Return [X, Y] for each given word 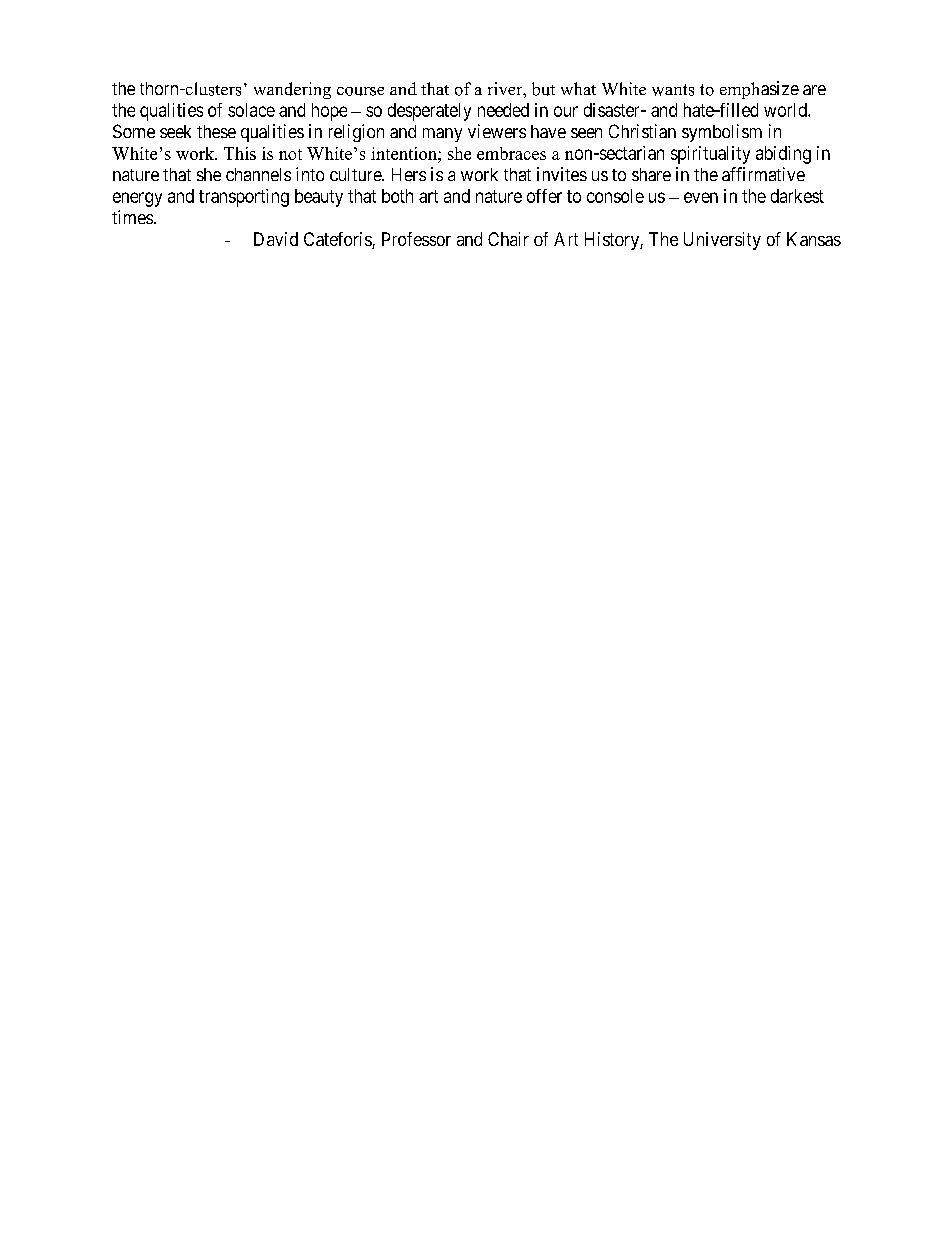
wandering [292, 90]
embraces [511, 153]
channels [258, 174]
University [722, 241]
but [543, 89]
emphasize [759, 90]
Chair [508, 239]
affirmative [763, 174]
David [276, 239]
